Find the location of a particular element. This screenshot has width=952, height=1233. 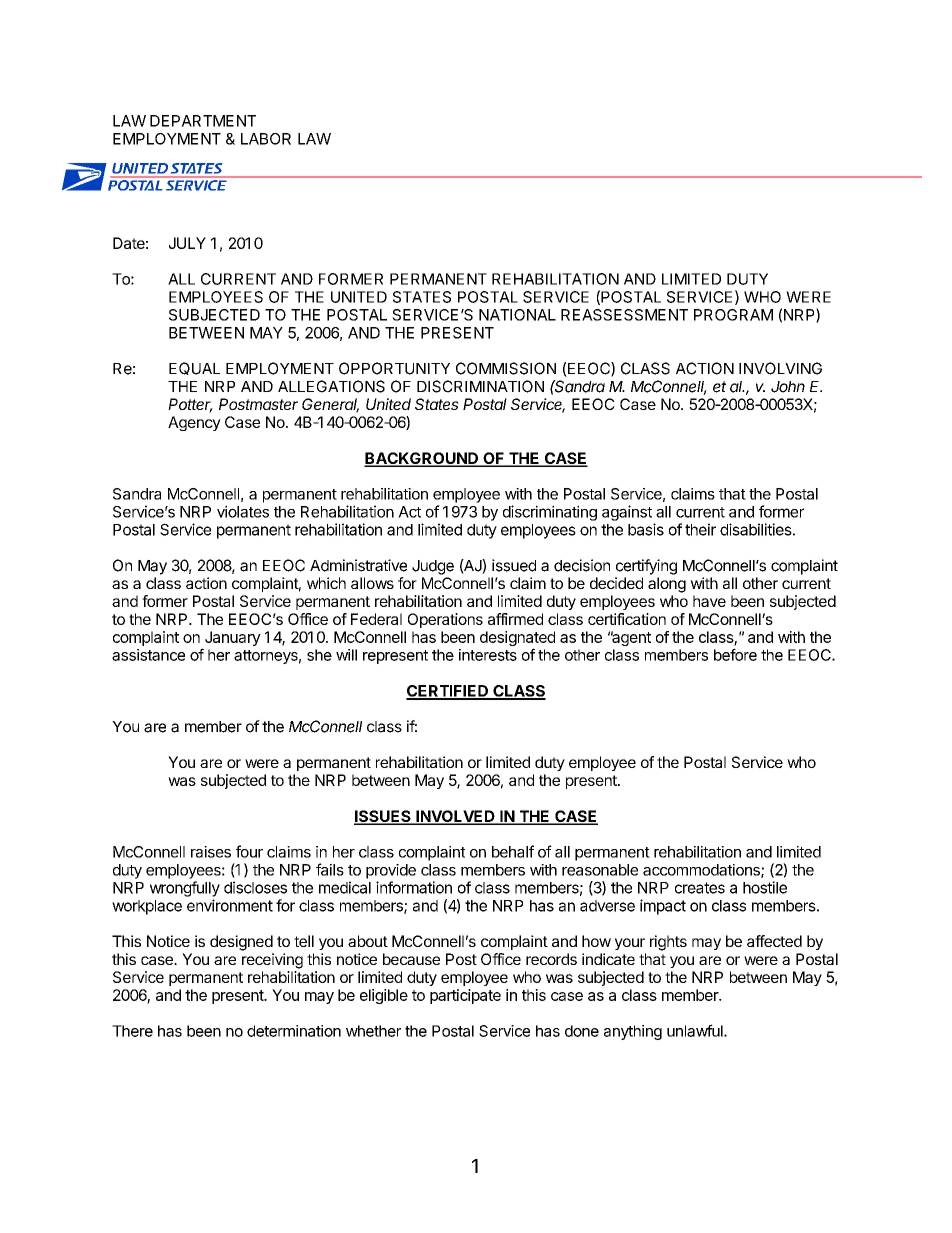

INVOLVED is located at coordinates (455, 817).
